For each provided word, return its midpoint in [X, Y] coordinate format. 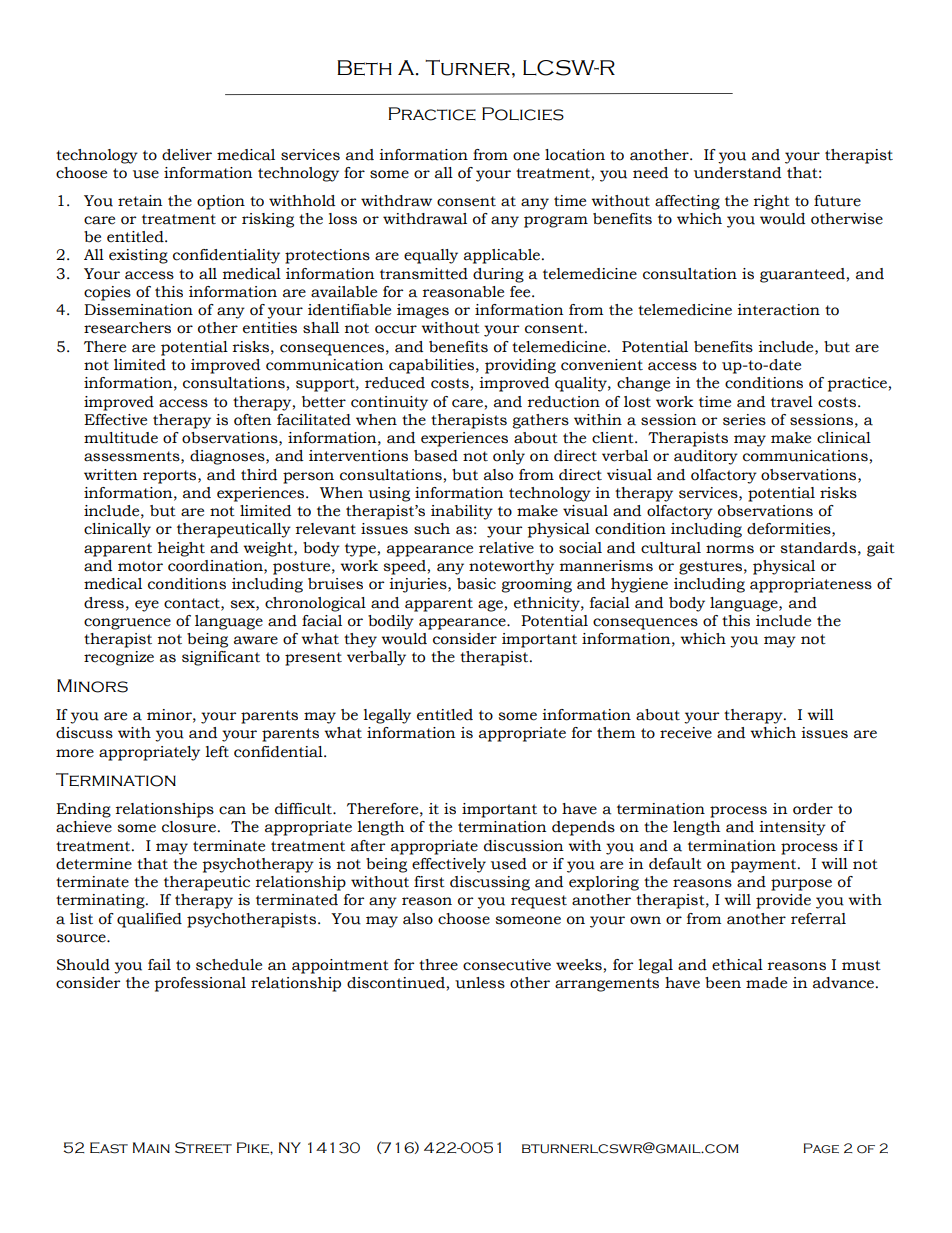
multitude [121, 438]
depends [583, 828]
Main [151, 1147]
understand [737, 173]
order [813, 809]
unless [480, 983]
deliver [187, 155]
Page [821, 1148]
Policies [523, 114]
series [744, 420]
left [217, 752]
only [509, 457]
